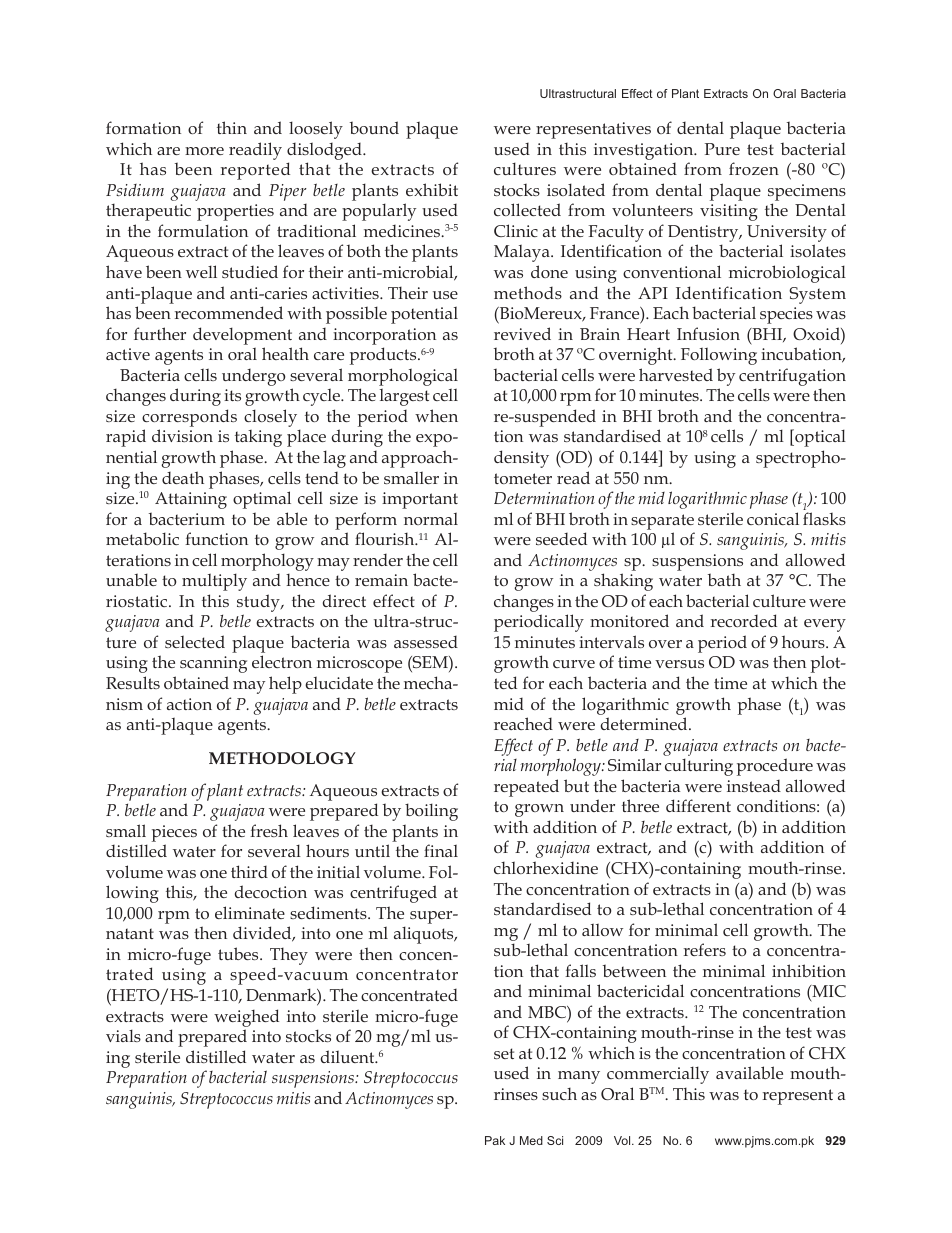 This document has height=1233, width=952. What do you see at coordinates (773, 518) in the document?
I see `conical` at bounding box center [773, 518].
